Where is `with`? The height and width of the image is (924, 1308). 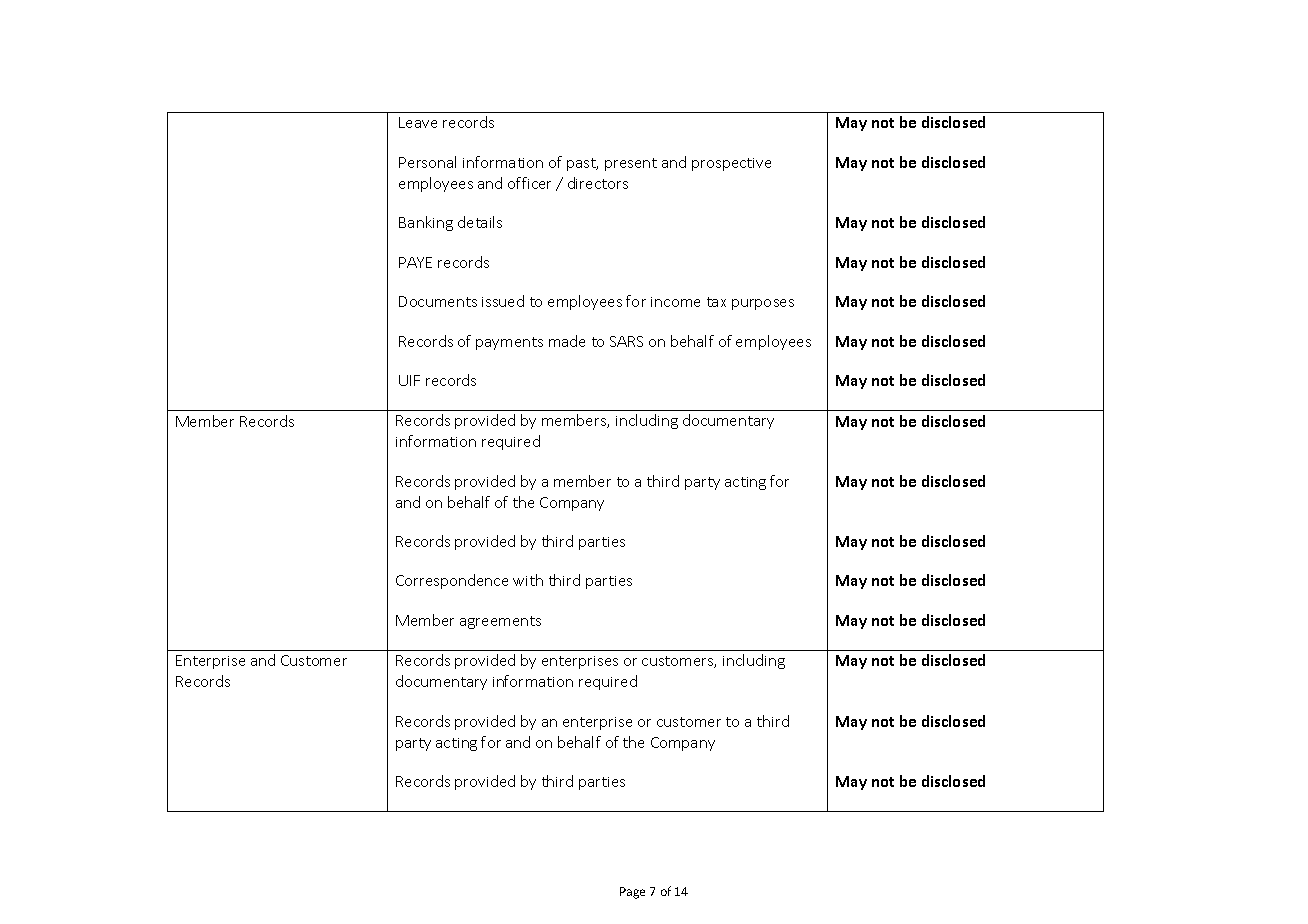 with is located at coordinates (528, 580).
